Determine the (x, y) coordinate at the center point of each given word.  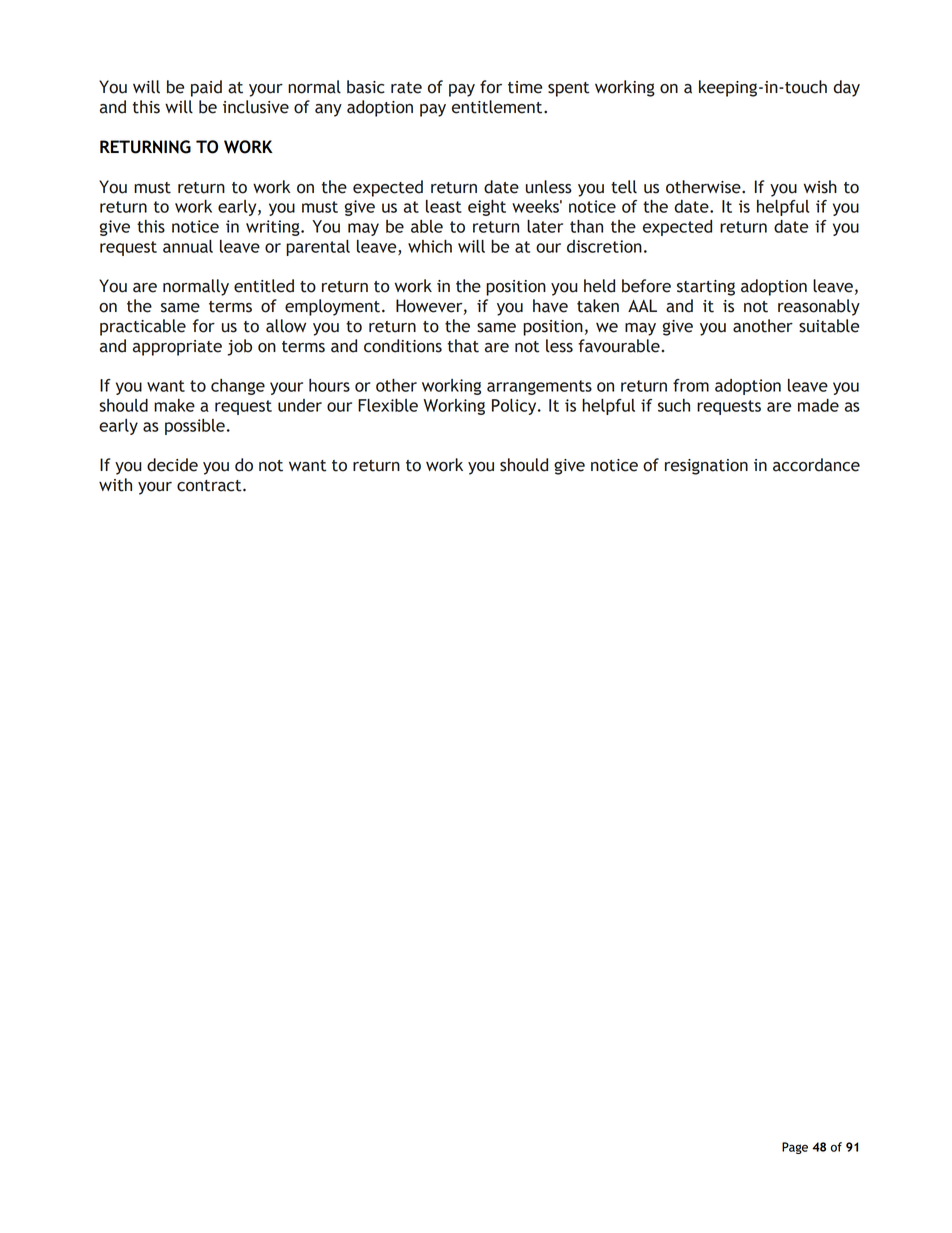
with (115, 485)
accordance (816, 465)
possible (195, 427)
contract (210, 486)
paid (206, 88)
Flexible (388, 405)
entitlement (498, 107)
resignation (706, 467)
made (818, 405)
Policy (515, 407)
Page (795, 1148)
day (846, 88)
